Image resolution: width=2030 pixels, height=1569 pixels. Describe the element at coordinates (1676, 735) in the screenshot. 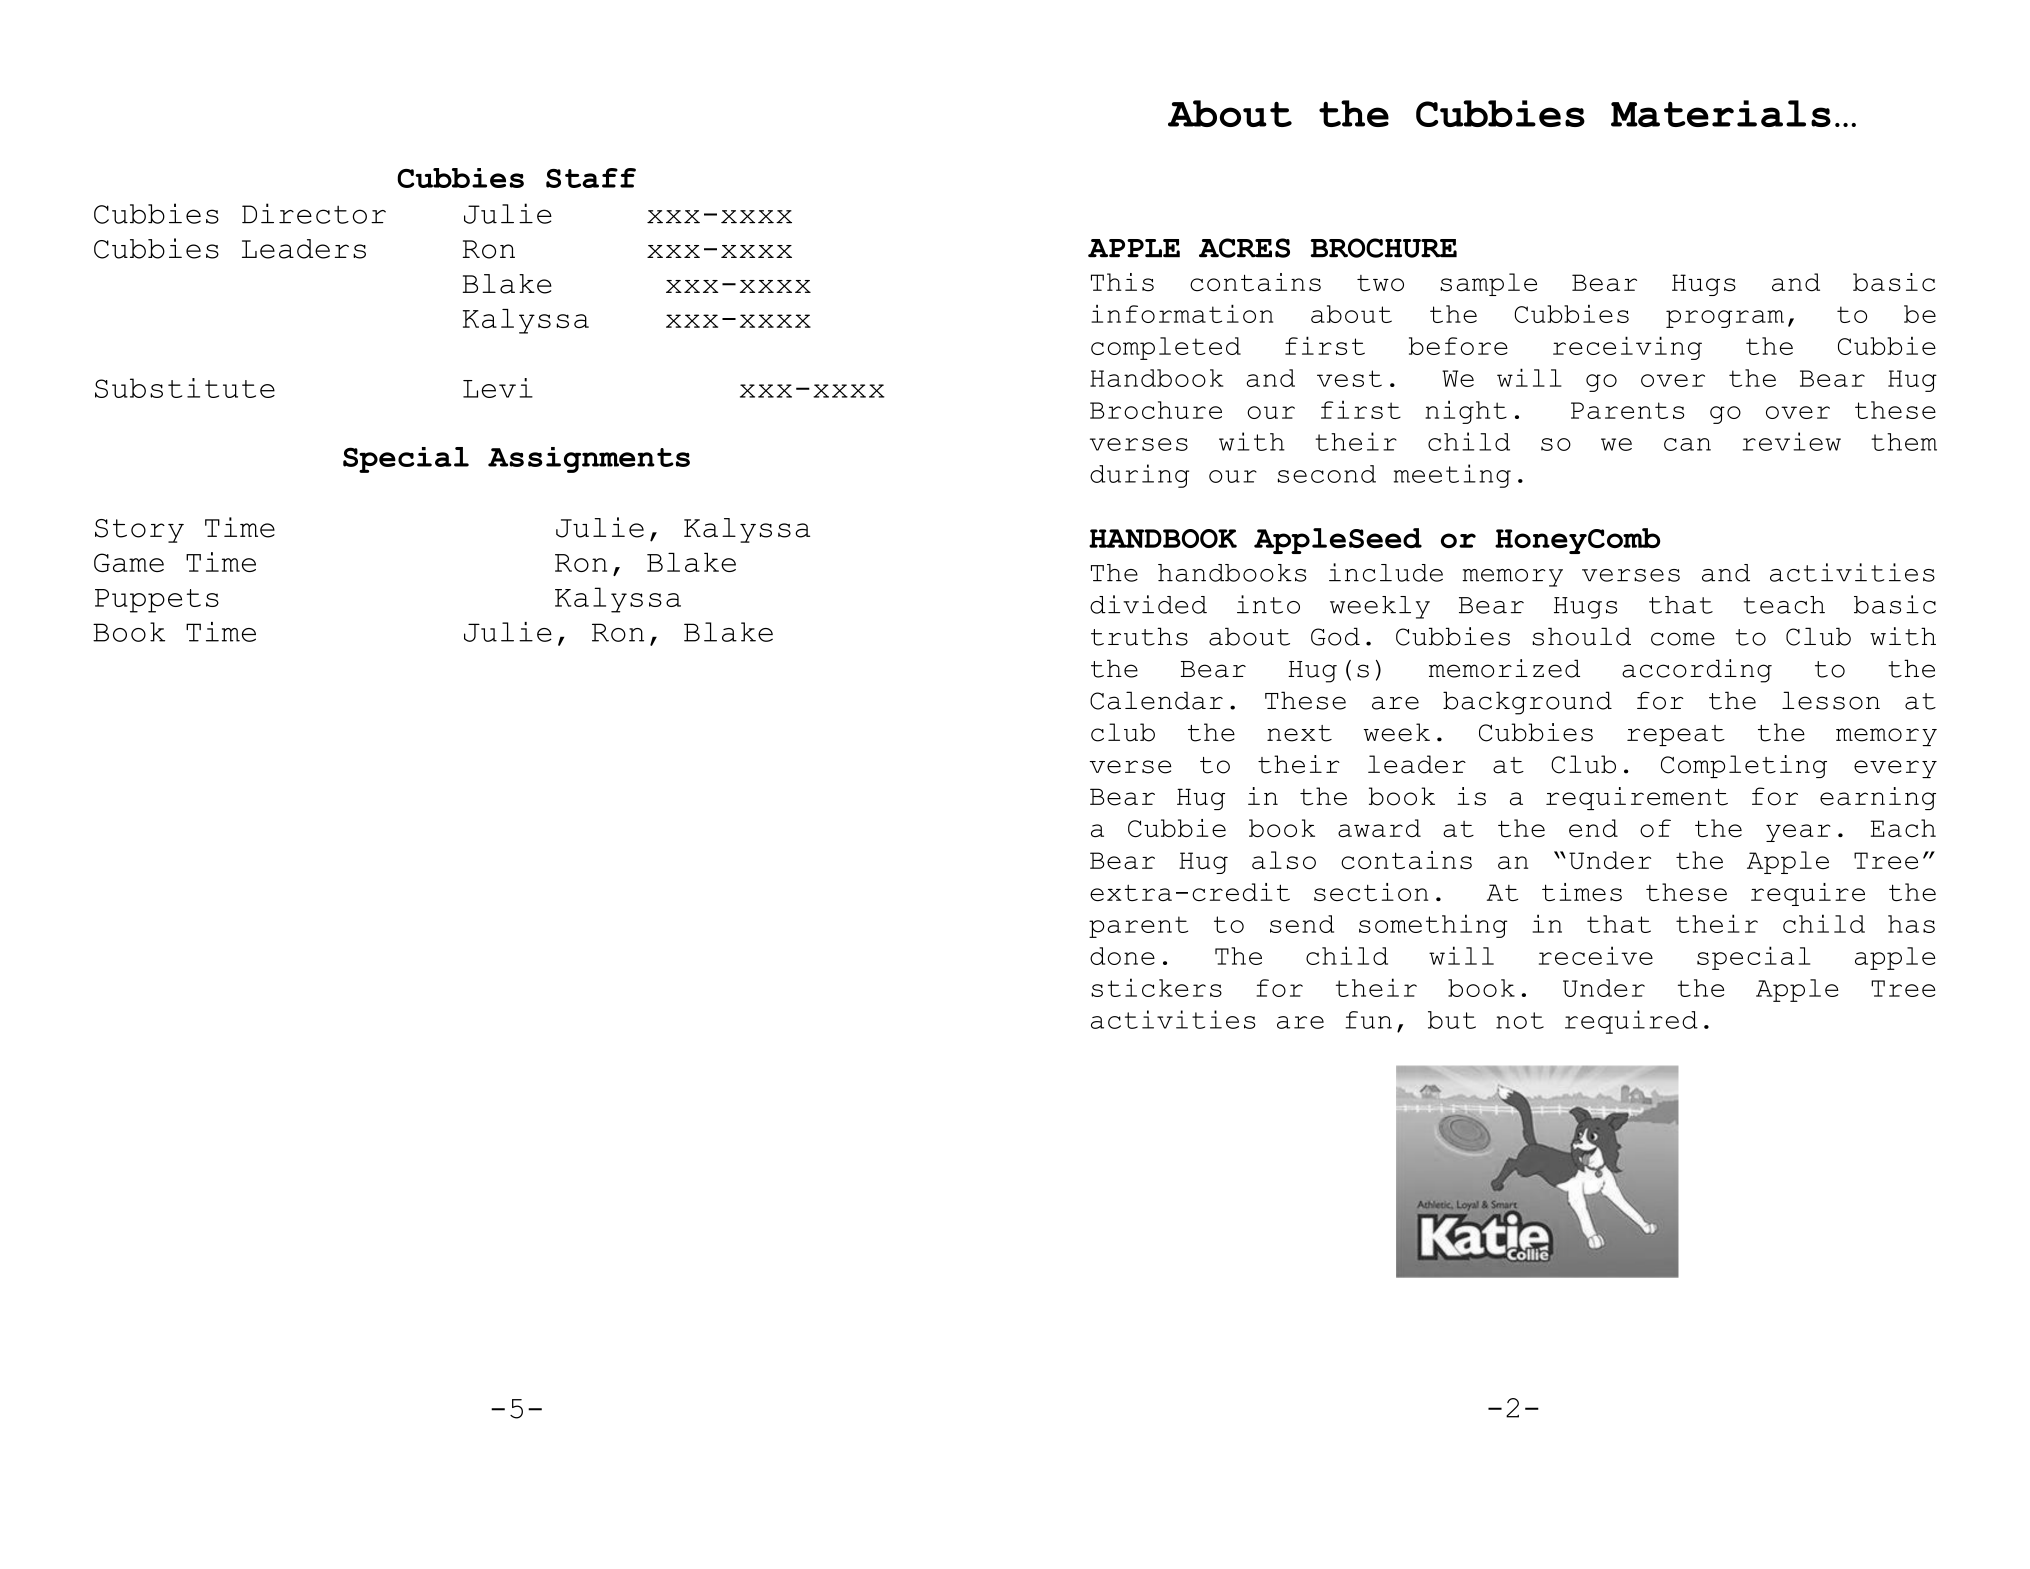

I see `repeat` at that location.
